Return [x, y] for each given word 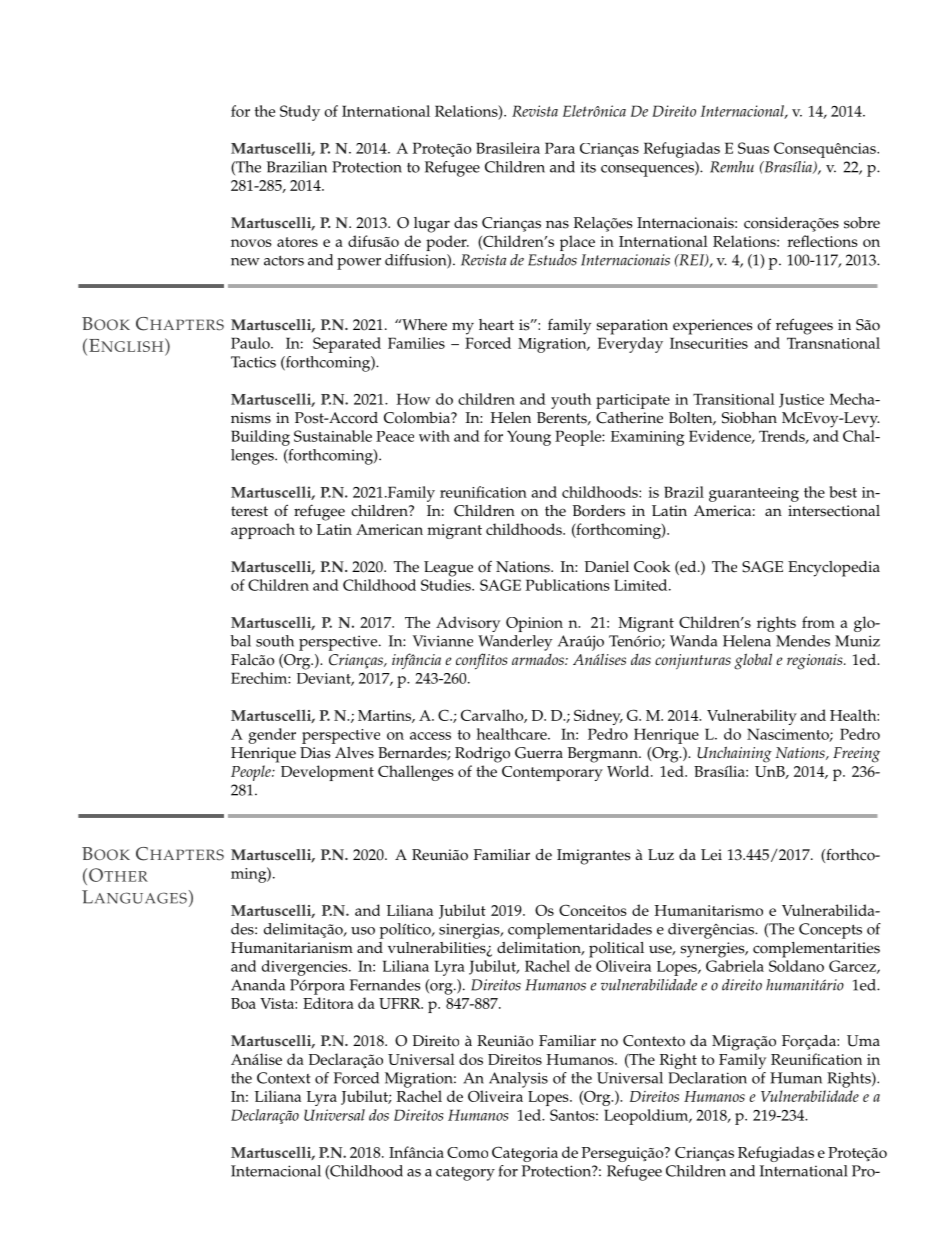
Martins [385, 716]
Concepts [830, 931]
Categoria [525, 1154]
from [818, 622]
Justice [801, 400]
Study [300, 113]
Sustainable [333, 436]
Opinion [534, 624]
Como [467, 1152]
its [588, 167]
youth [571, 401]
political [616, 950]
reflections [822, 241]
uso [363, 931]
